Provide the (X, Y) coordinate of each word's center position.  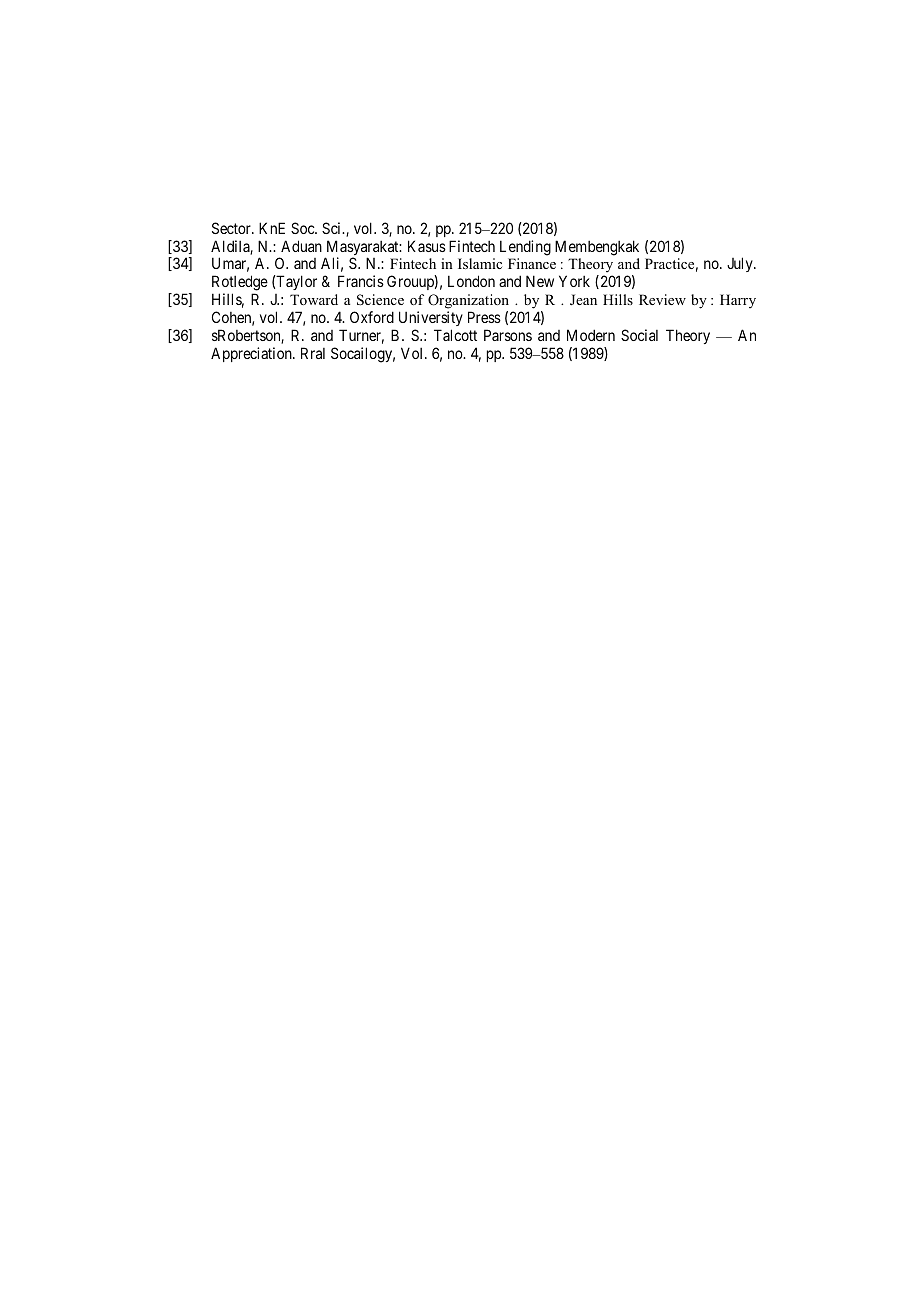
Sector (232, 228)
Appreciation (252, 354)
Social (639, 335)
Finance (532, 263)
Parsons (508, 335)
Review (662, 299)
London (471, 281)
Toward (314, 299)
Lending (525, 248)
